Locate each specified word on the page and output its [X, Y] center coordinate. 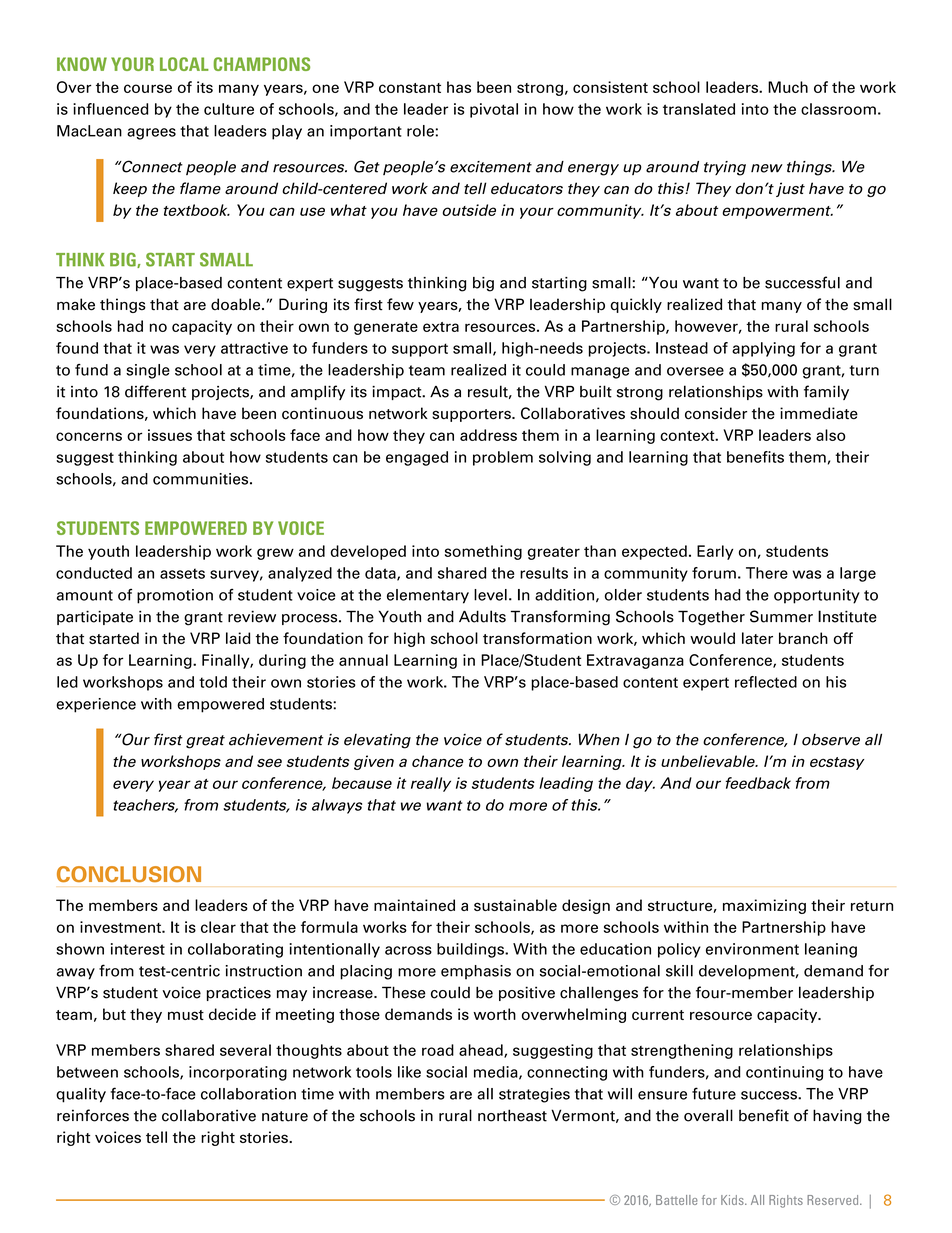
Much [788, 87]
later [757, 638]
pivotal [494, 110]
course [148, 88]
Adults [482, 616]
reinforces [93, 1115]
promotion [175, 596]
